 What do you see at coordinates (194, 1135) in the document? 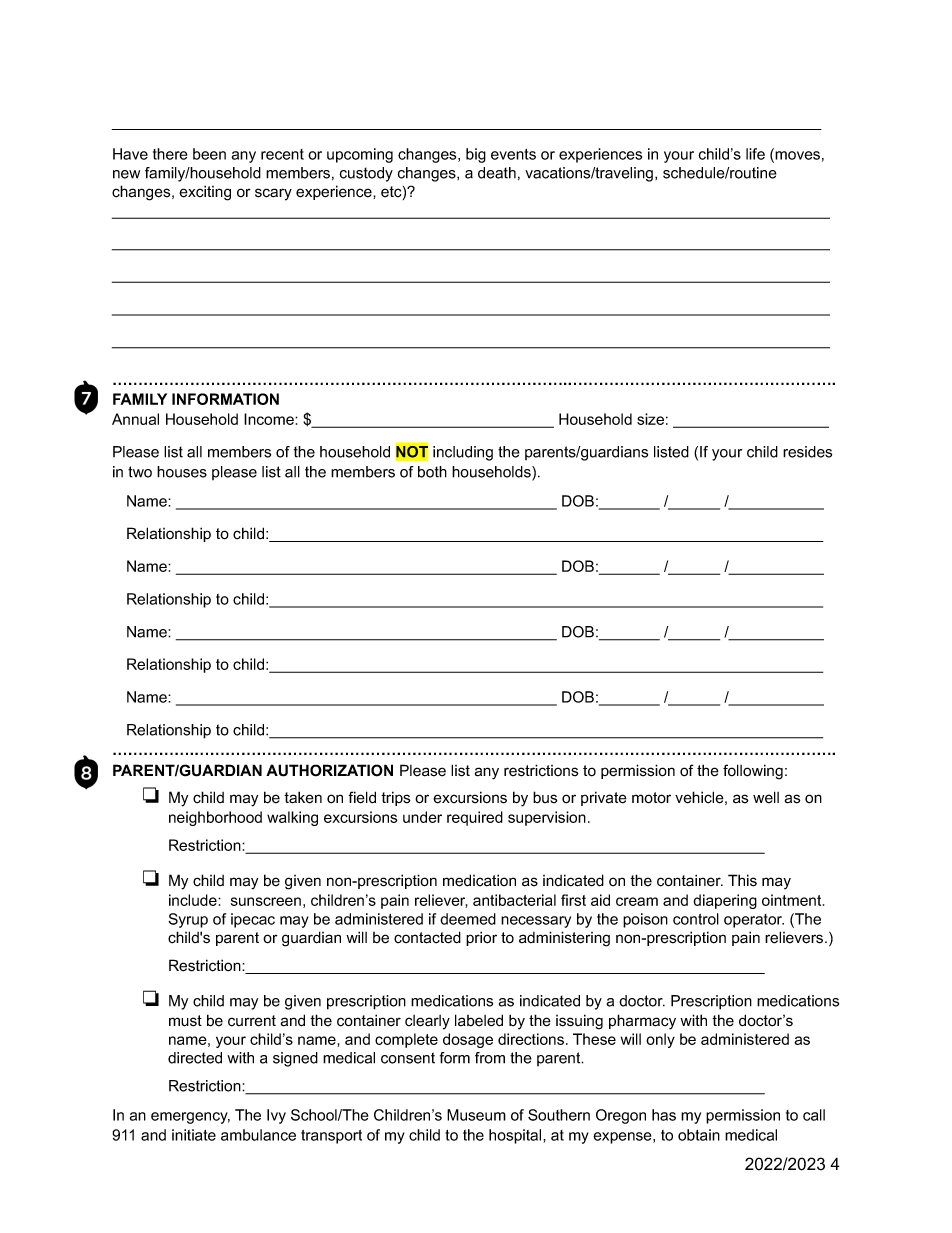
I see `initiate` at bounding box center [194, 1135].
